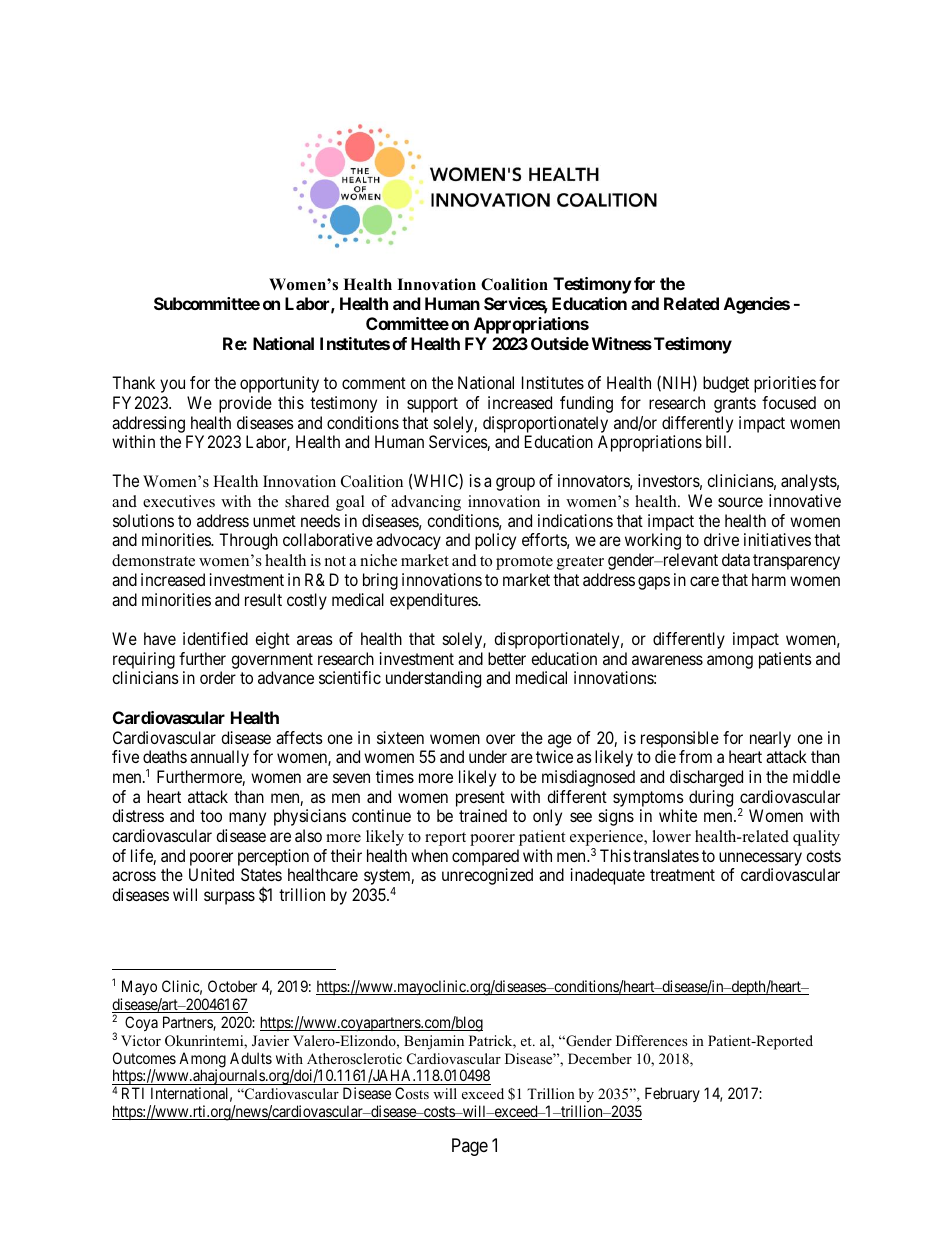 This screenshot has height=1233, width=952. I want to click on awareness, so click(667, 660).
